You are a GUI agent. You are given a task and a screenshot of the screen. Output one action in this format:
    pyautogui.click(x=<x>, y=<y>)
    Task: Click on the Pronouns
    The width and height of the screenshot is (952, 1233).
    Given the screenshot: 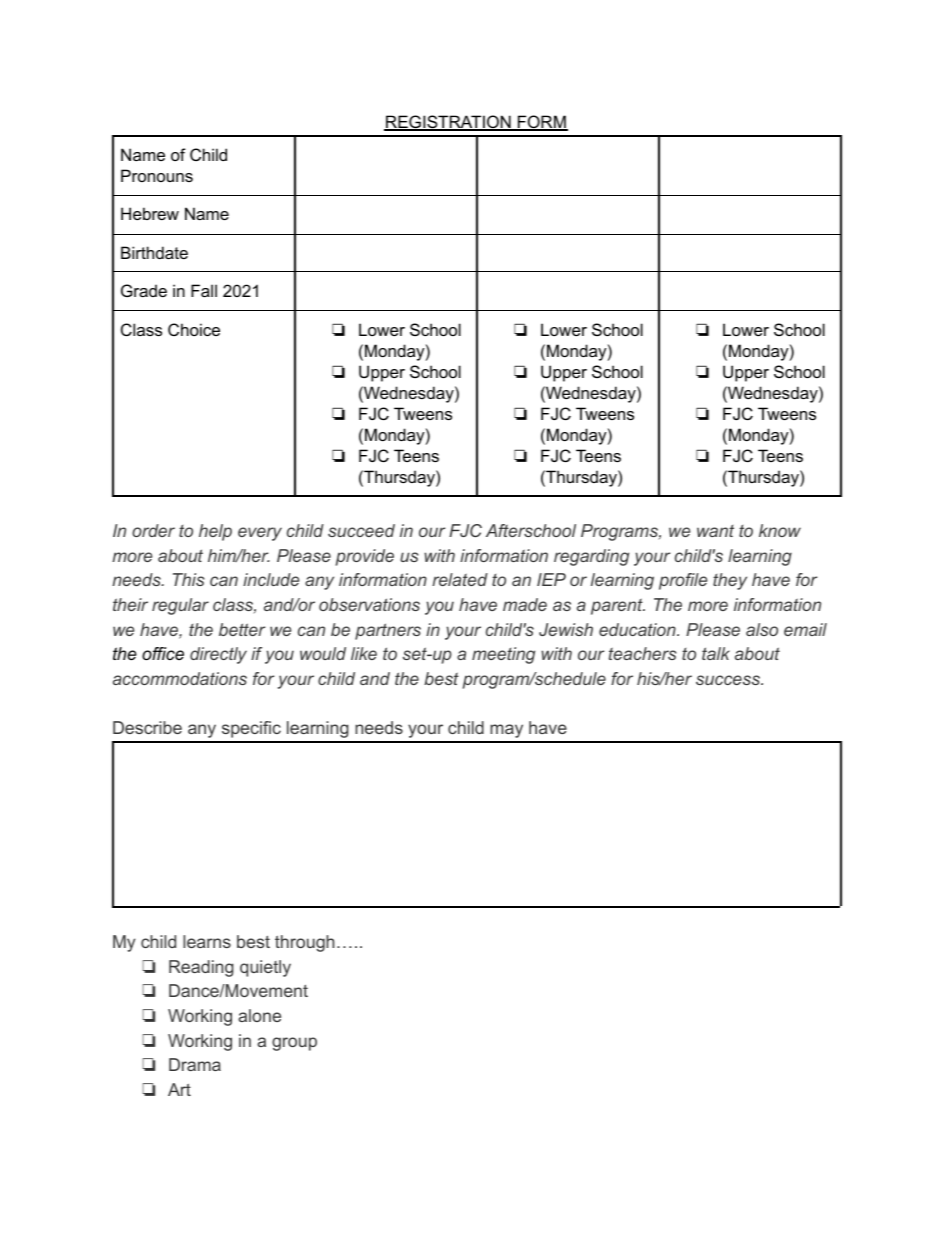 What is the action you would take?
    pyautogui.click(x=157, y=175)
